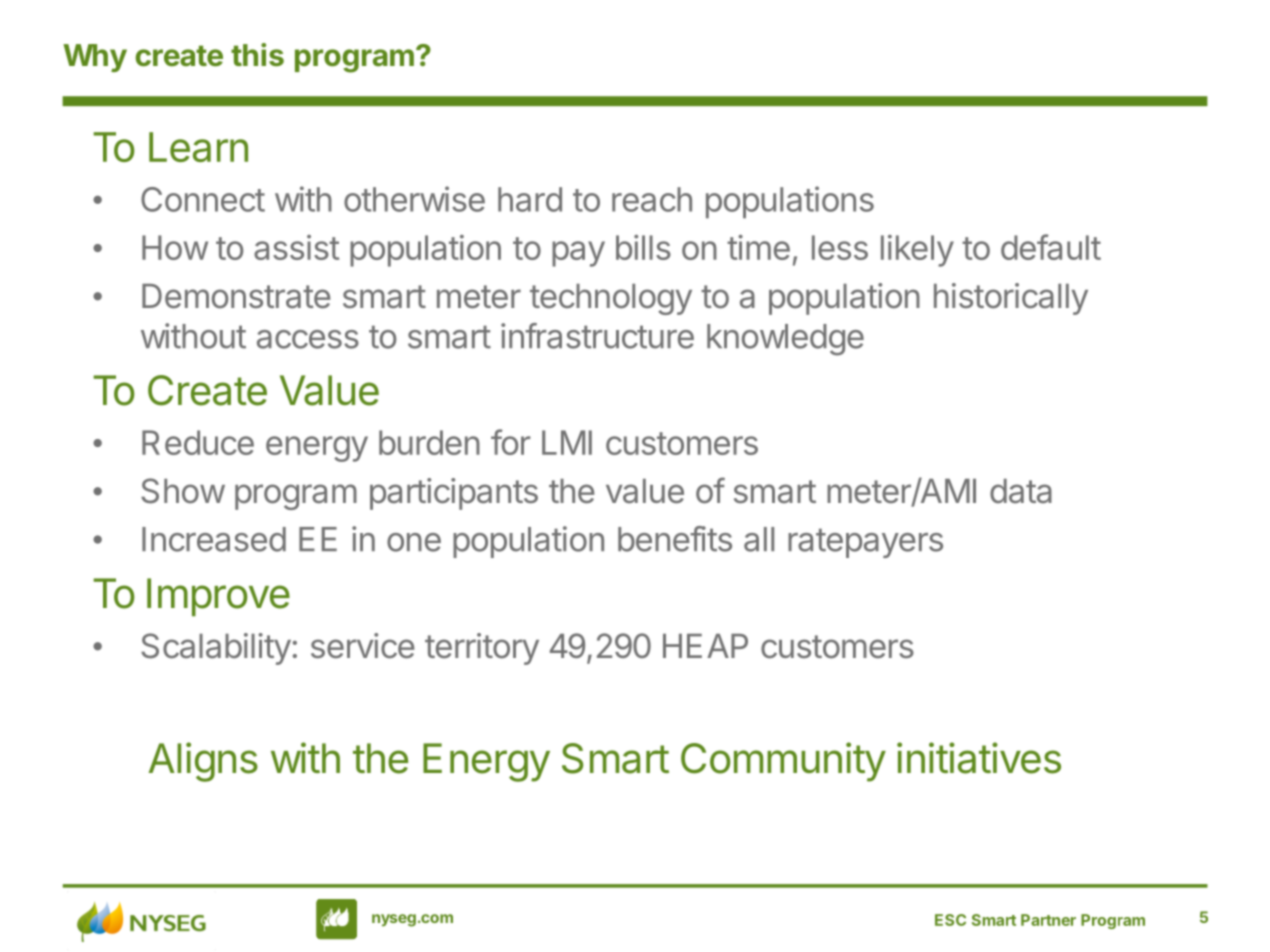 The height and width of the screenshot is (952, 1270). What do you see at coordinates (611, 299) in the screenshot?
I see `technology` at bounding box center [611, 299].
